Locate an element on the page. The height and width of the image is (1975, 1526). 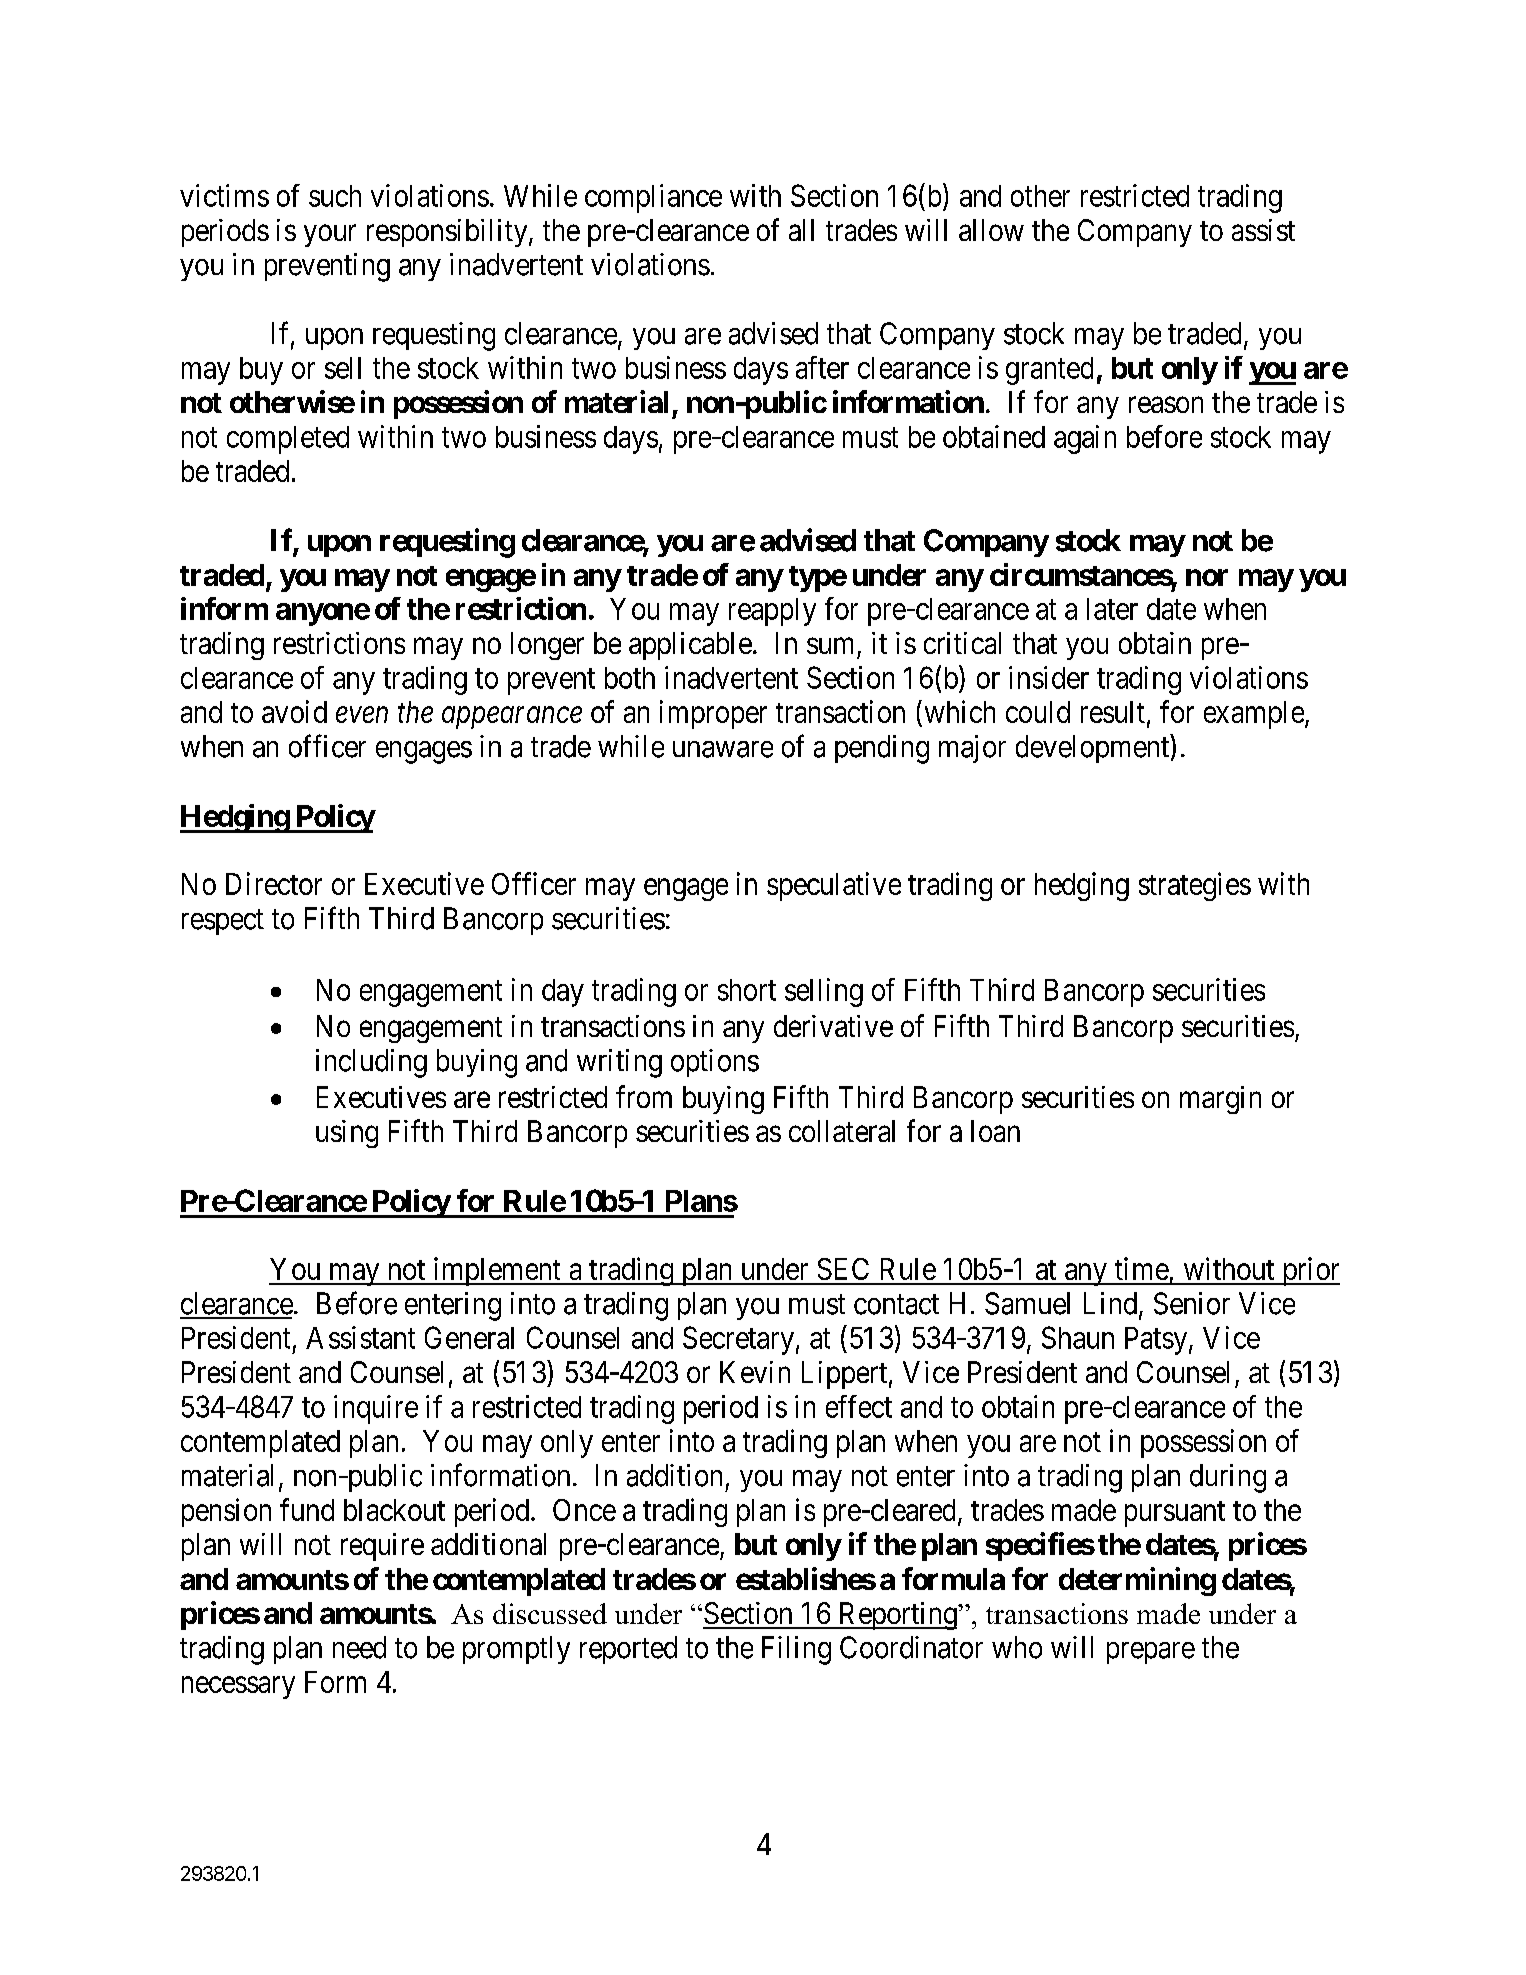
short is located at coordinates (747, 990).
